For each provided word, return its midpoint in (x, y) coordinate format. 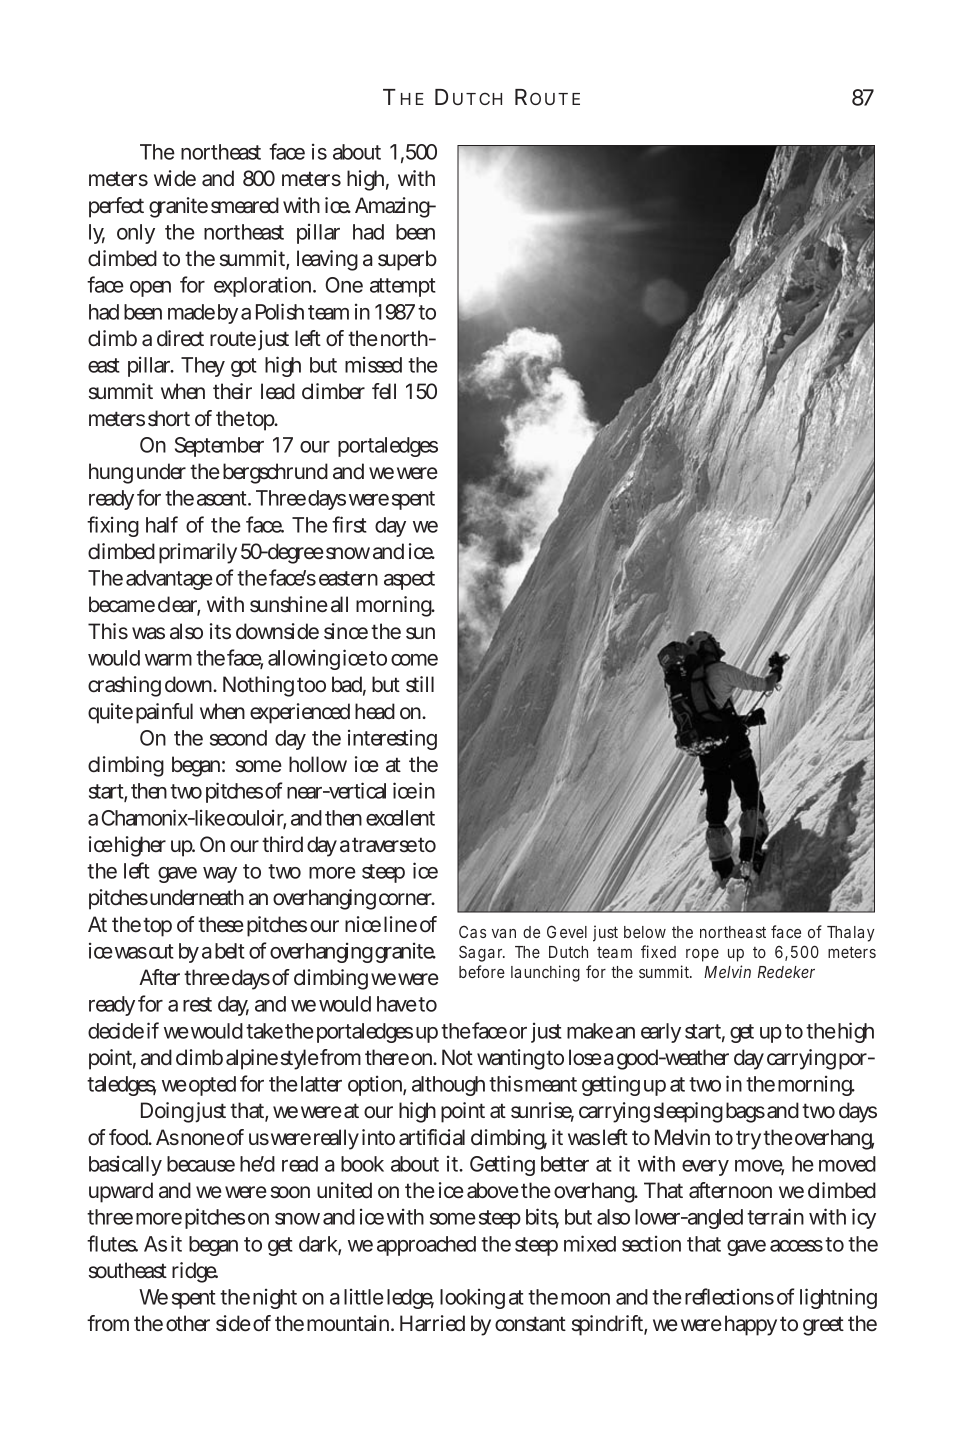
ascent (222, 498)
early (661, 1033)
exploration (262, 287)
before (482, 971)
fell (384, 391)
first (349, 524)
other (188, 1323)
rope (702, 955)
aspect (409, 580)
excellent (400, 818)
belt (230, 951)
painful (164, 713)
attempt (403, 287)
